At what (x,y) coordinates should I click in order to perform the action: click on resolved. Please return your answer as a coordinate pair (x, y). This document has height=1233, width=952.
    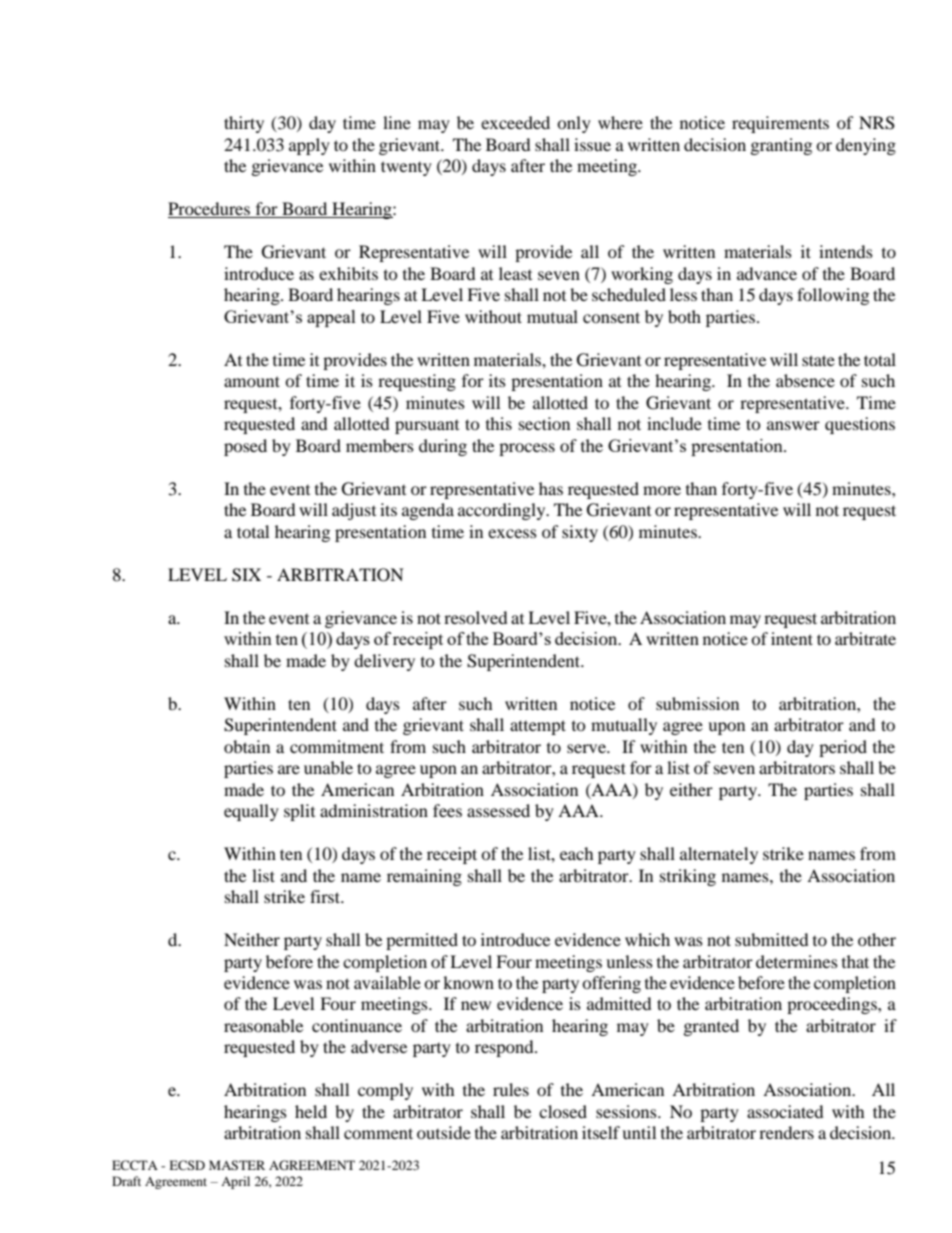
    Looking at the image, I should click on (476, 617).
